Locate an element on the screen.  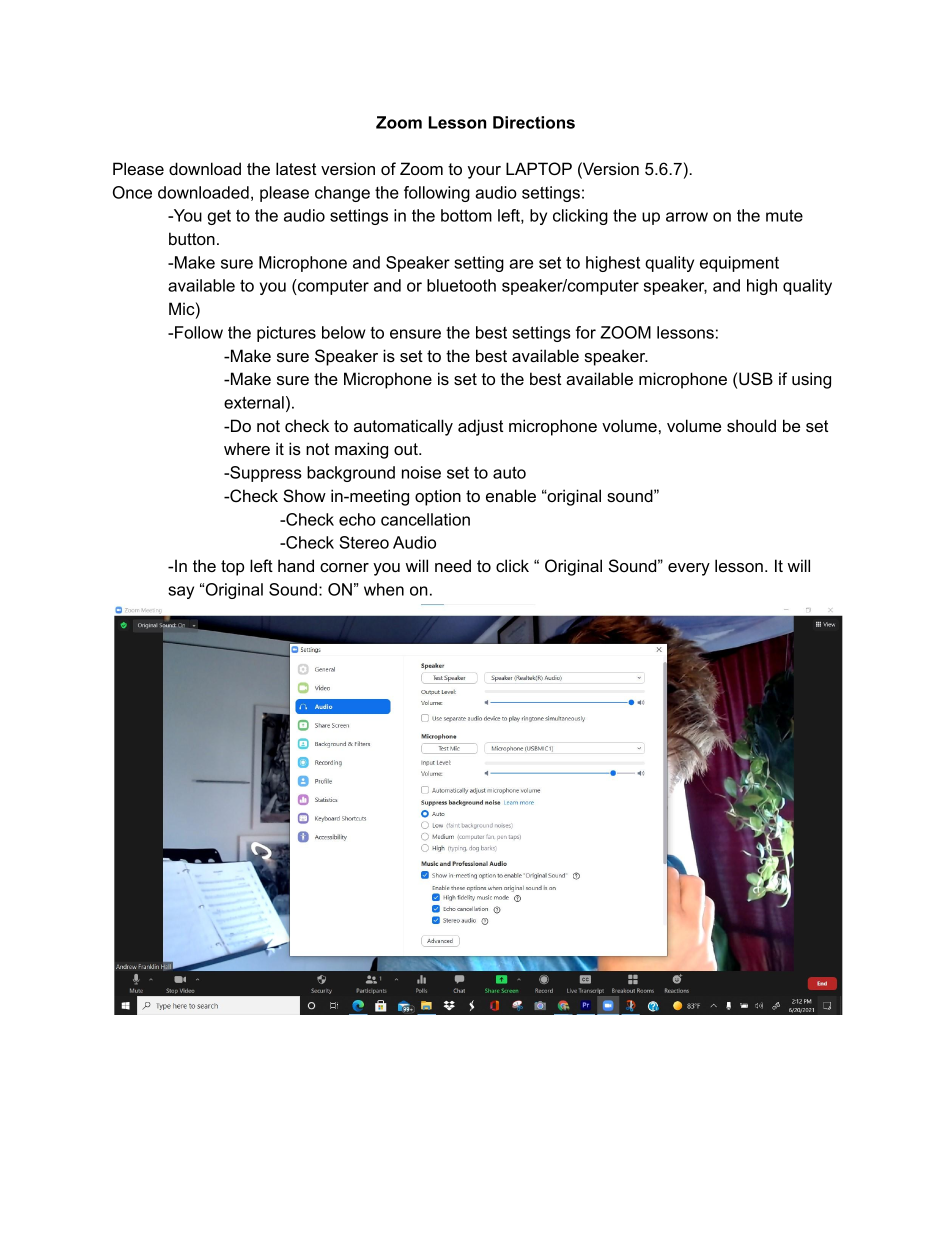
pictures is located at coordinates (286, 334).
